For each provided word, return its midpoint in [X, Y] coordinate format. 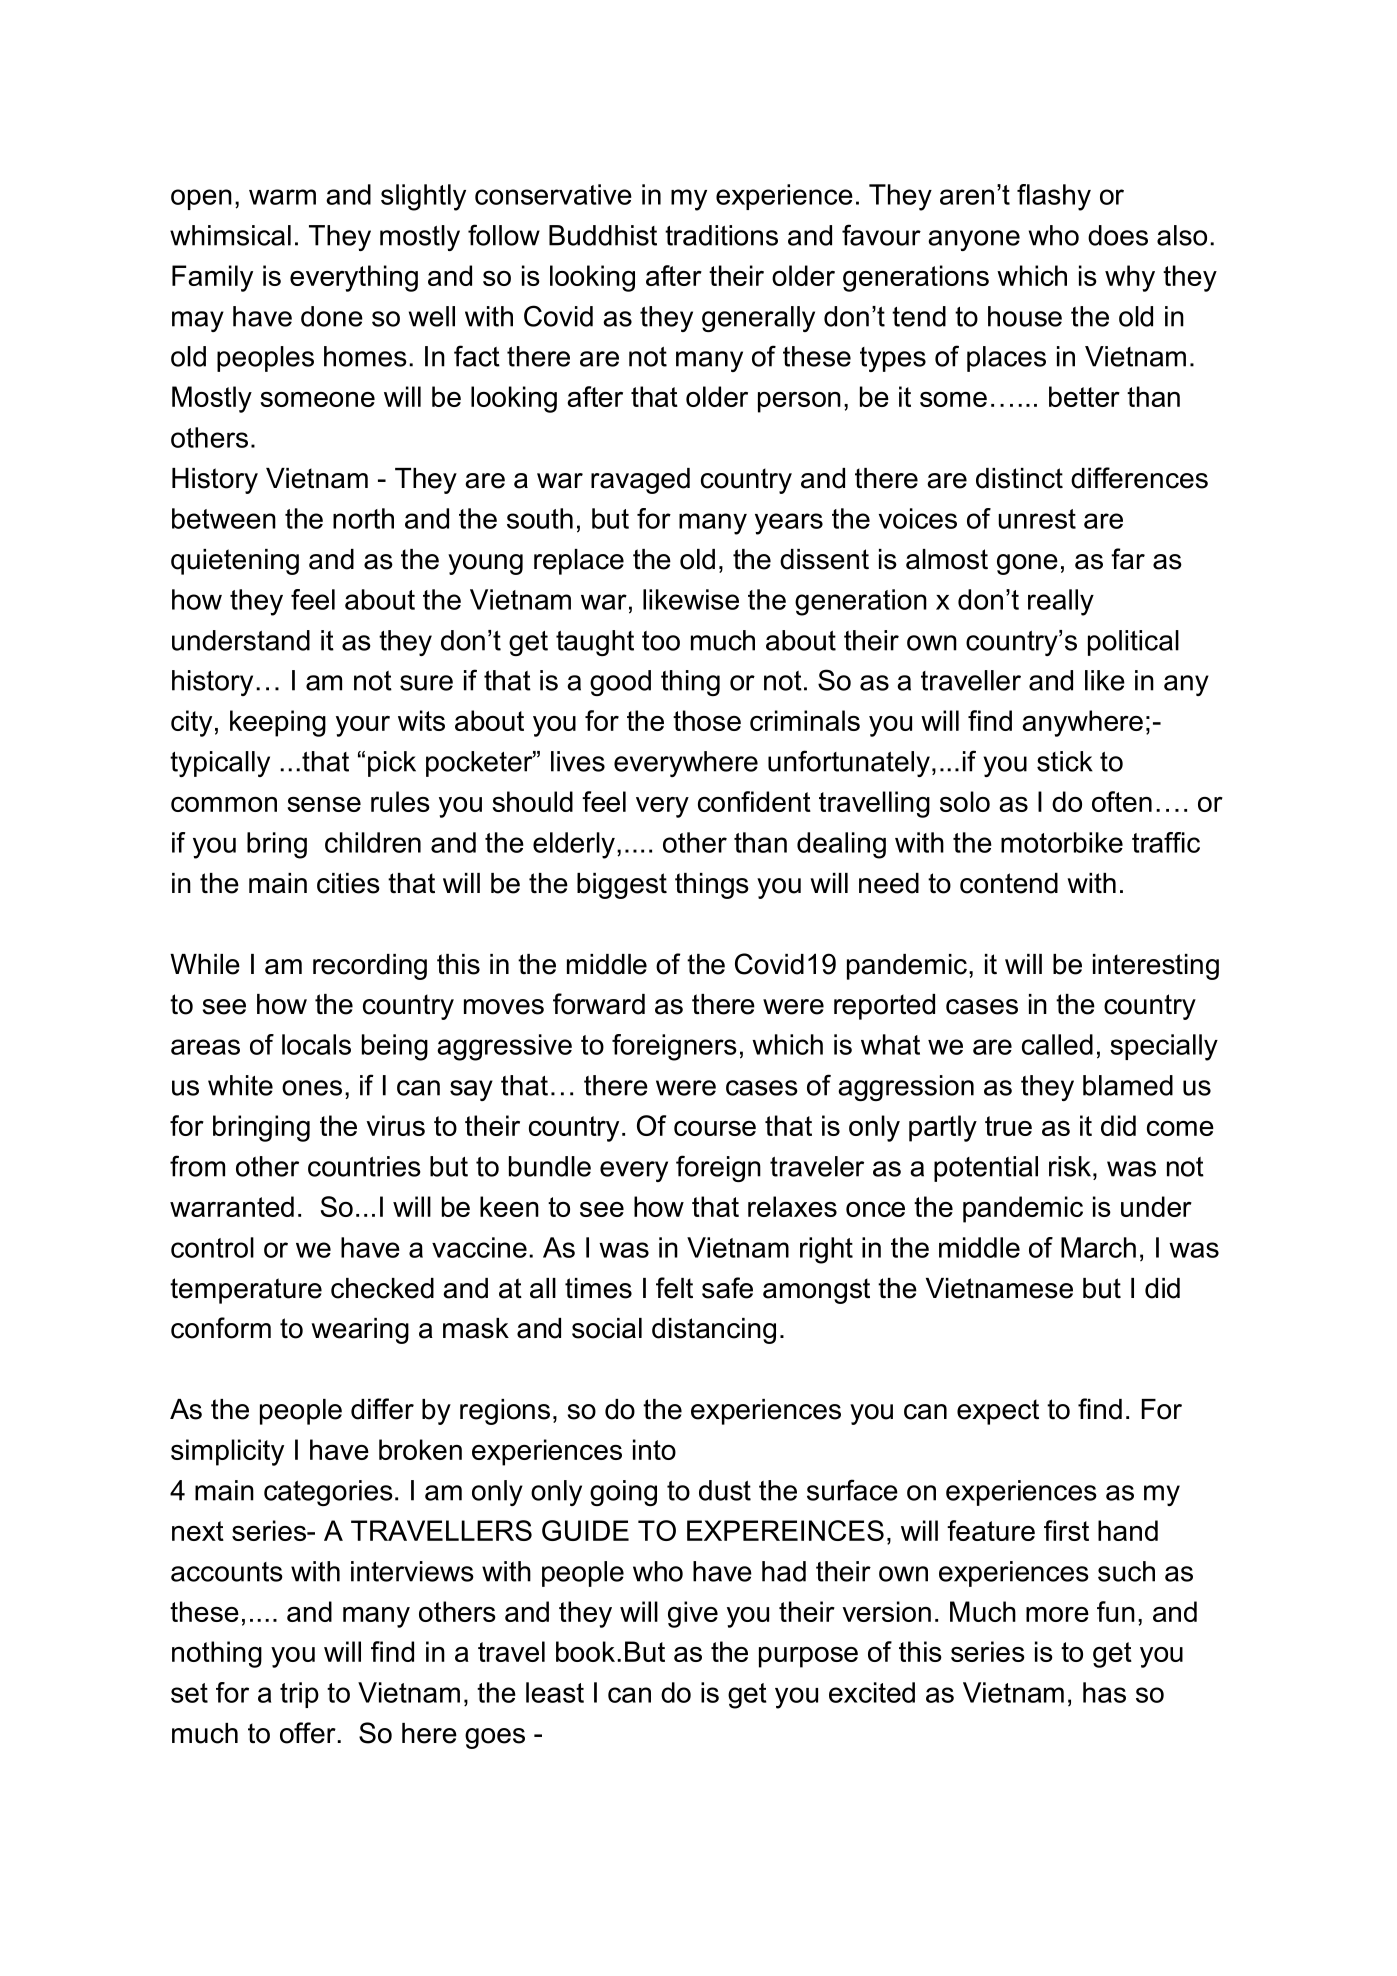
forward [599, 1004]
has [1104, 1692]
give [693, 1614]
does [1118, 235]
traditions [721, 235]
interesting [1156, 967]
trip [299, 1695]
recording [370, 967]
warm [282, 197]
